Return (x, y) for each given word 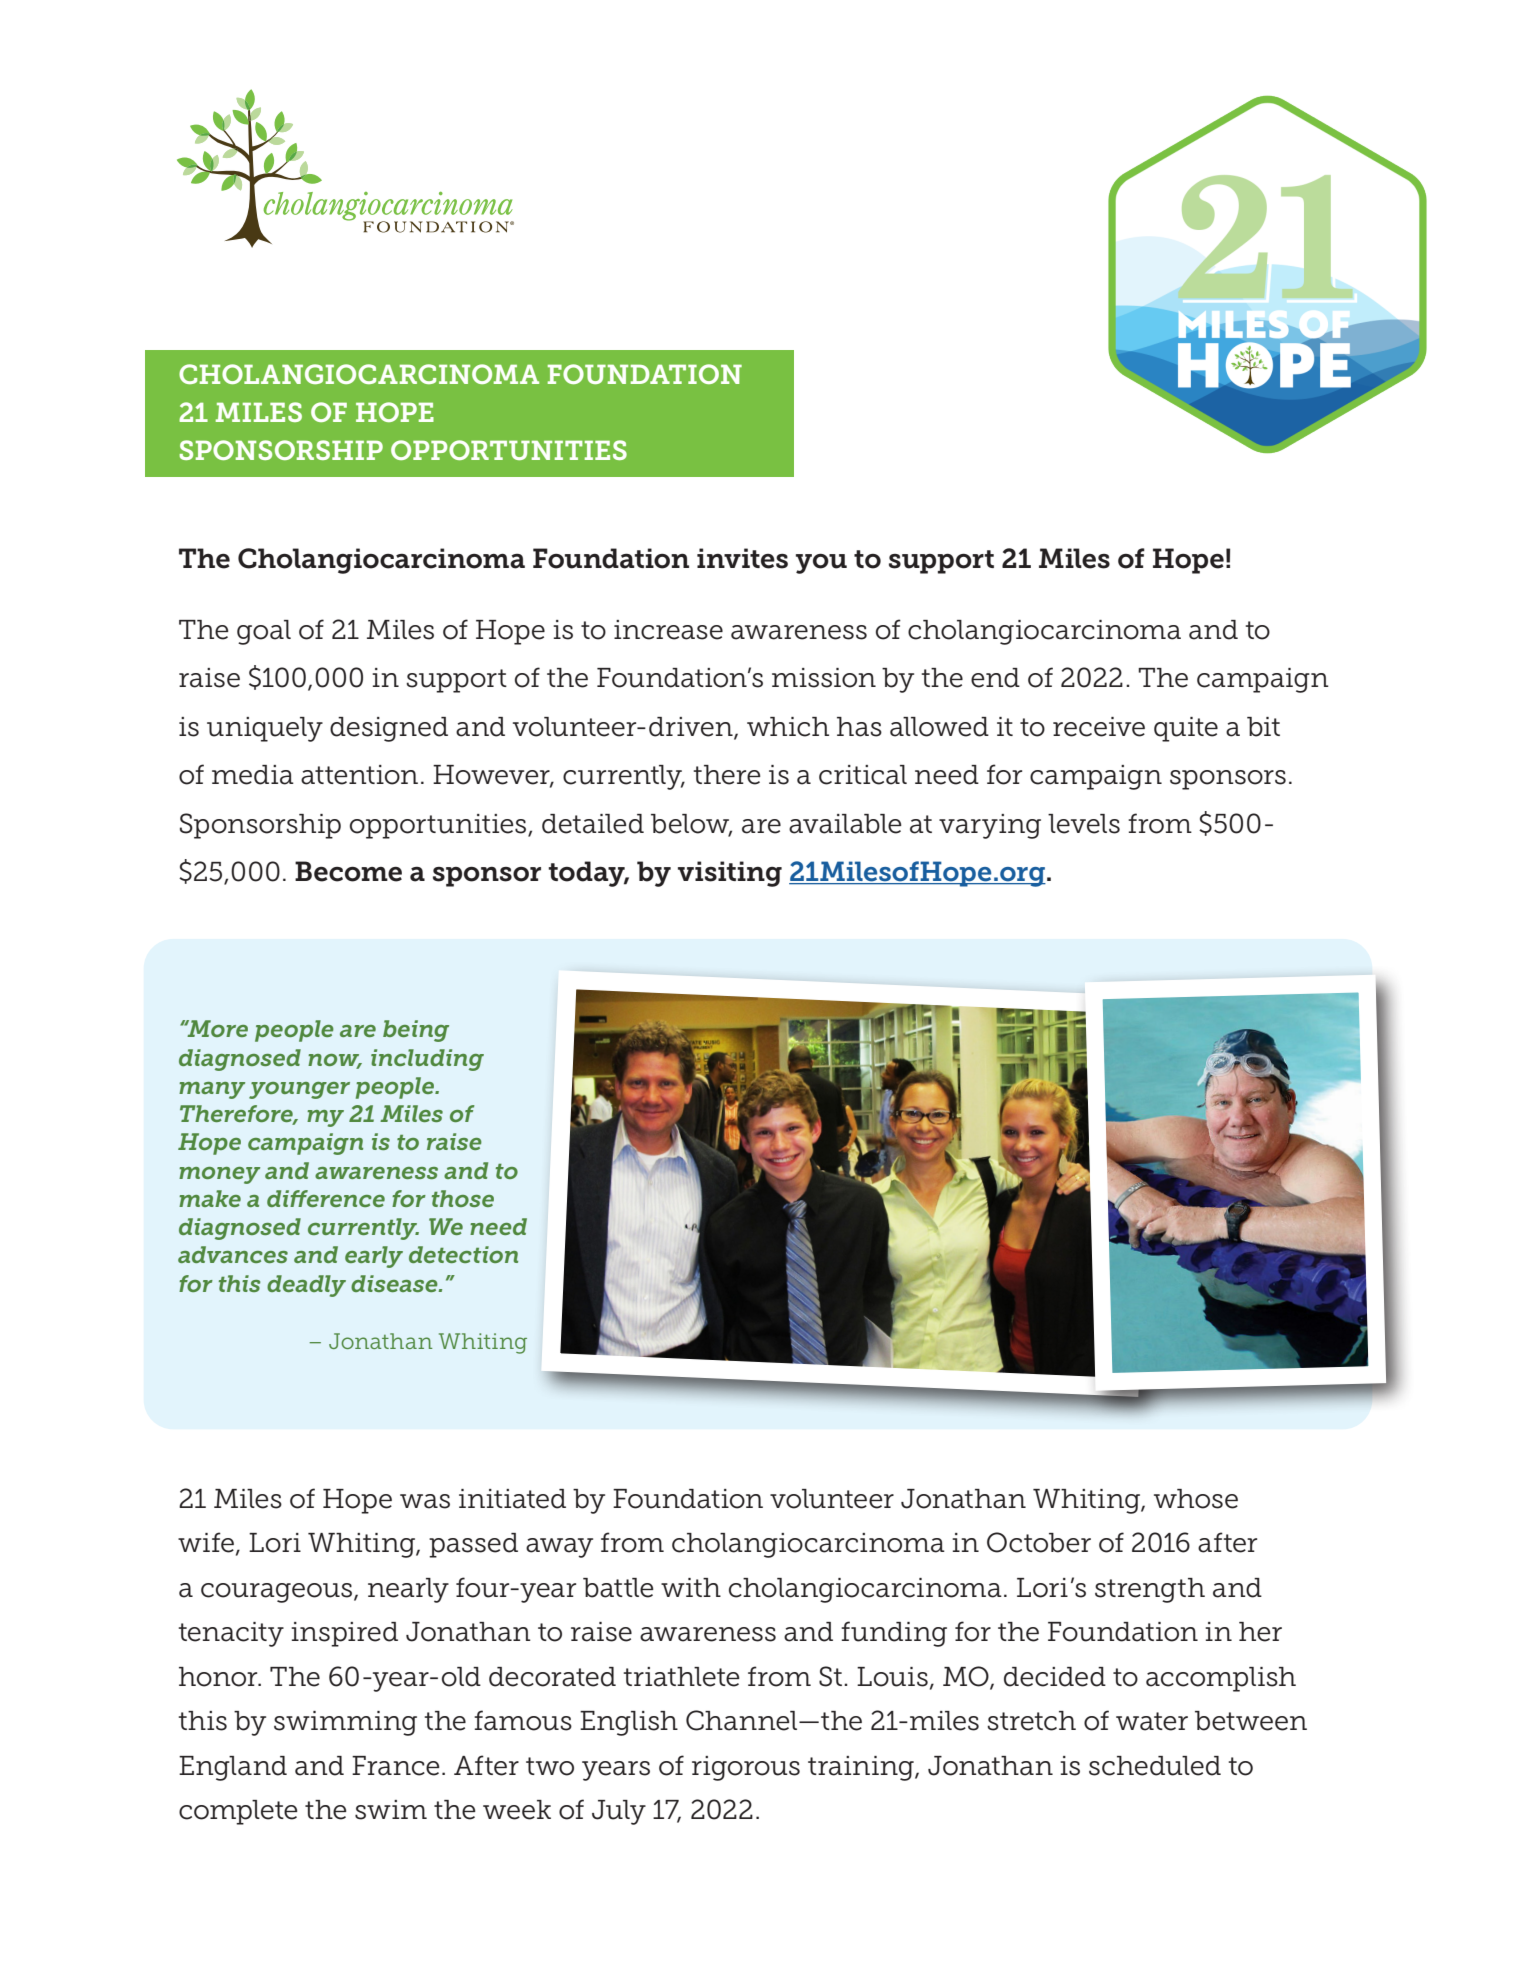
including (427, 1060)
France (396, 1766)
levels (1084, 824)
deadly (306, 1286)
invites (742, 558)
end (995, 678)
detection (463, 1254)
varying (990, 826)
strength (1150, 1590)
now (335, 1061)
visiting (730, 874)
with (691, 1587)
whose (1196, 1499)
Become (348, 871)
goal (264, 632)
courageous (278, 1593)
